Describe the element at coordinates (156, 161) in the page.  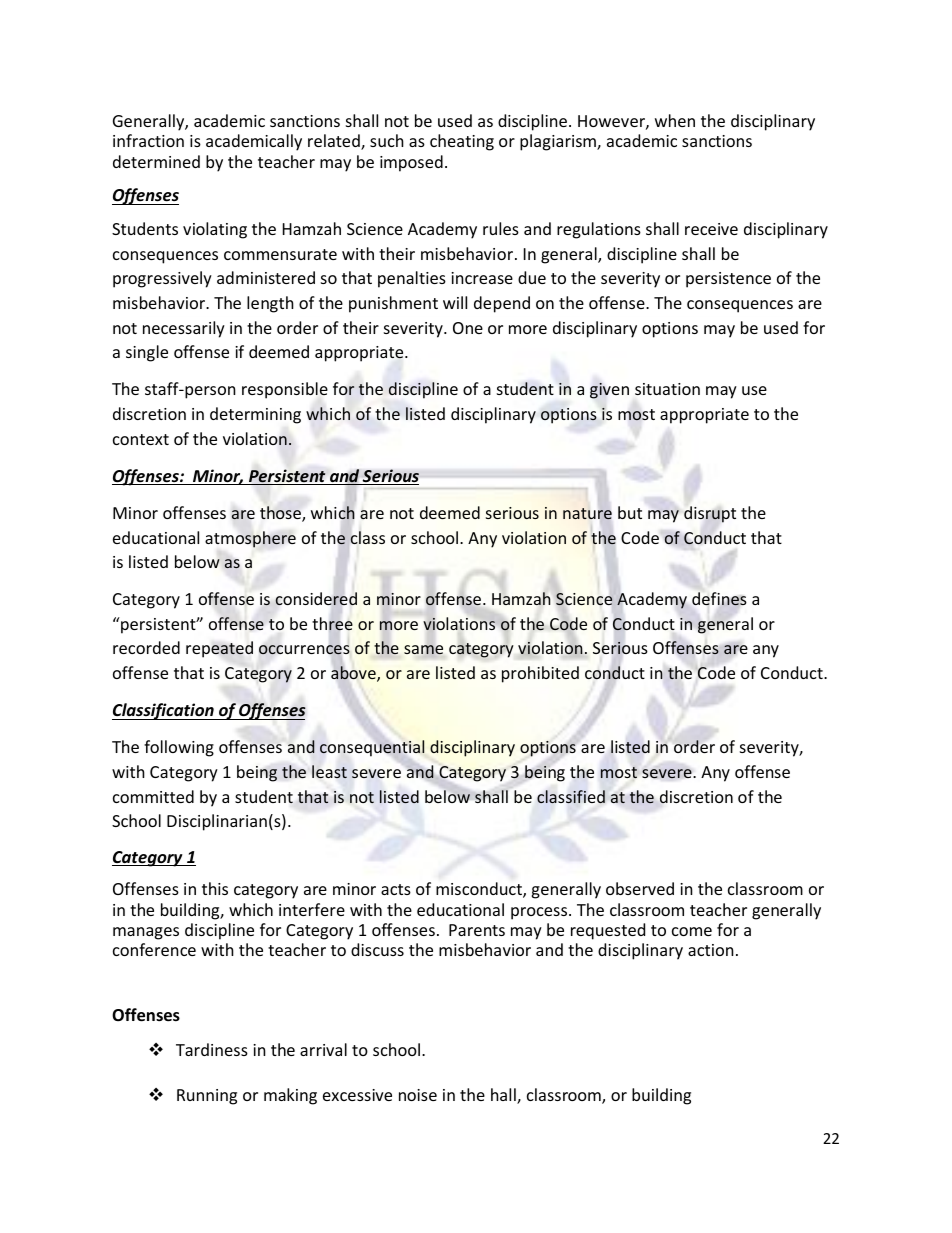
I see `determined` at that location.
